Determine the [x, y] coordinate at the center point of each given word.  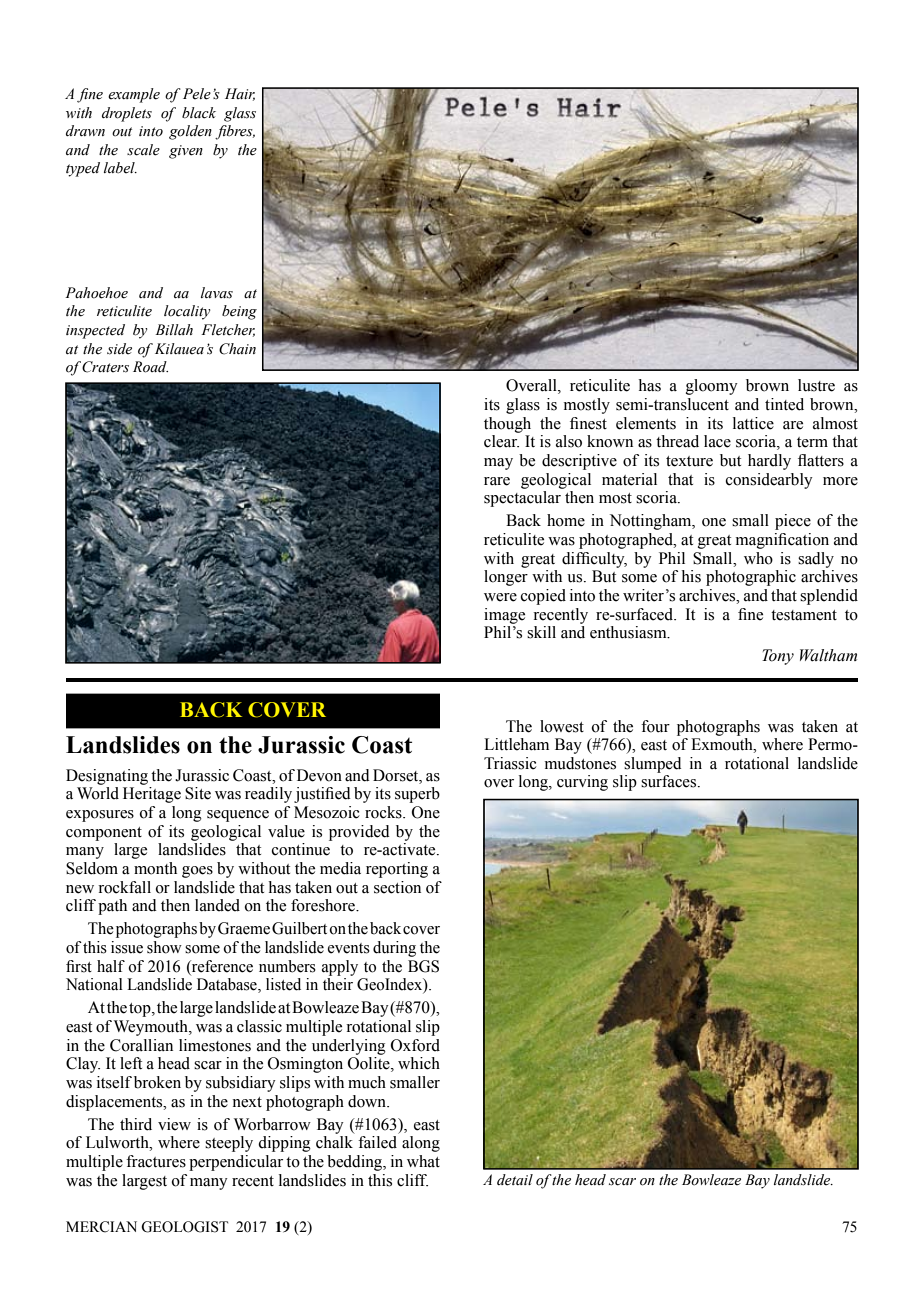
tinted [784, 404]
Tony [778, 657]
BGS [423, 966]
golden [190, 132]
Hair [240, 94]
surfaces [670, 781]
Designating [107, 777]
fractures [156, 1161]
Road [150, 367]
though [507, 425]
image [504, 616]
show [164, 947]
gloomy [712, 387]
